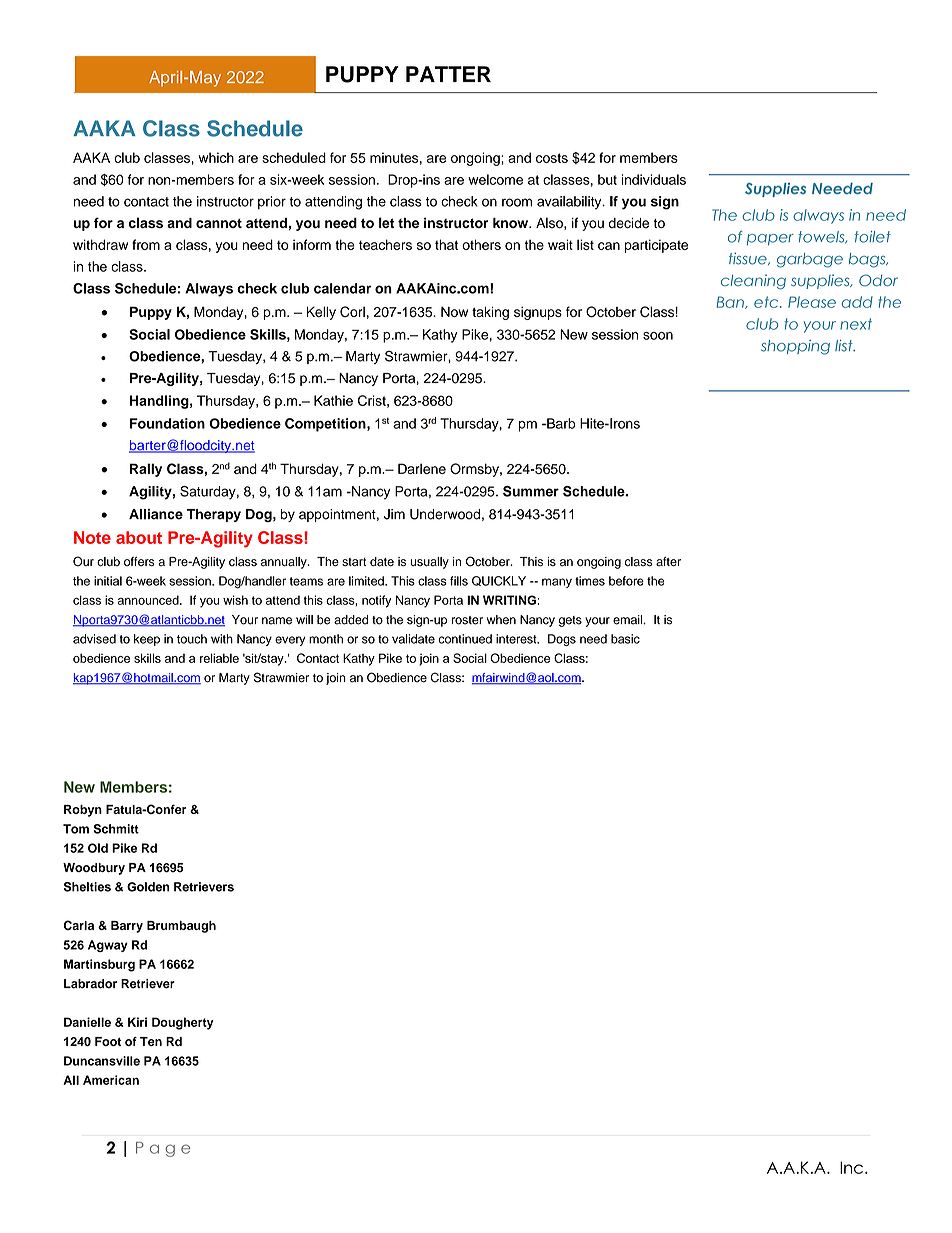 The height and width of the image is (1233, 952). I want to click on Kiri, so click(137, 1022).
